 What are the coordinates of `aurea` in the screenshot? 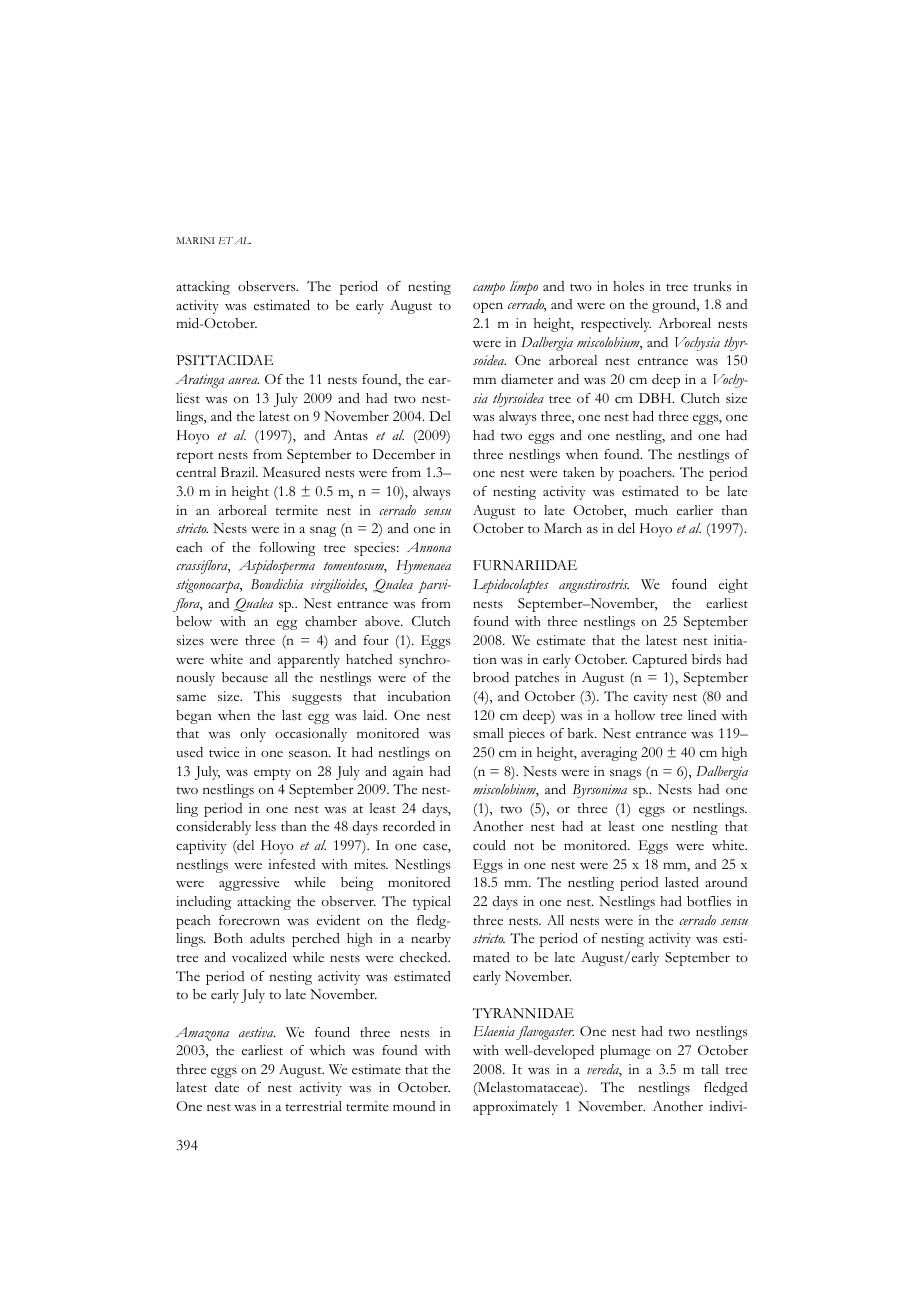 It's located at (243, 381).
